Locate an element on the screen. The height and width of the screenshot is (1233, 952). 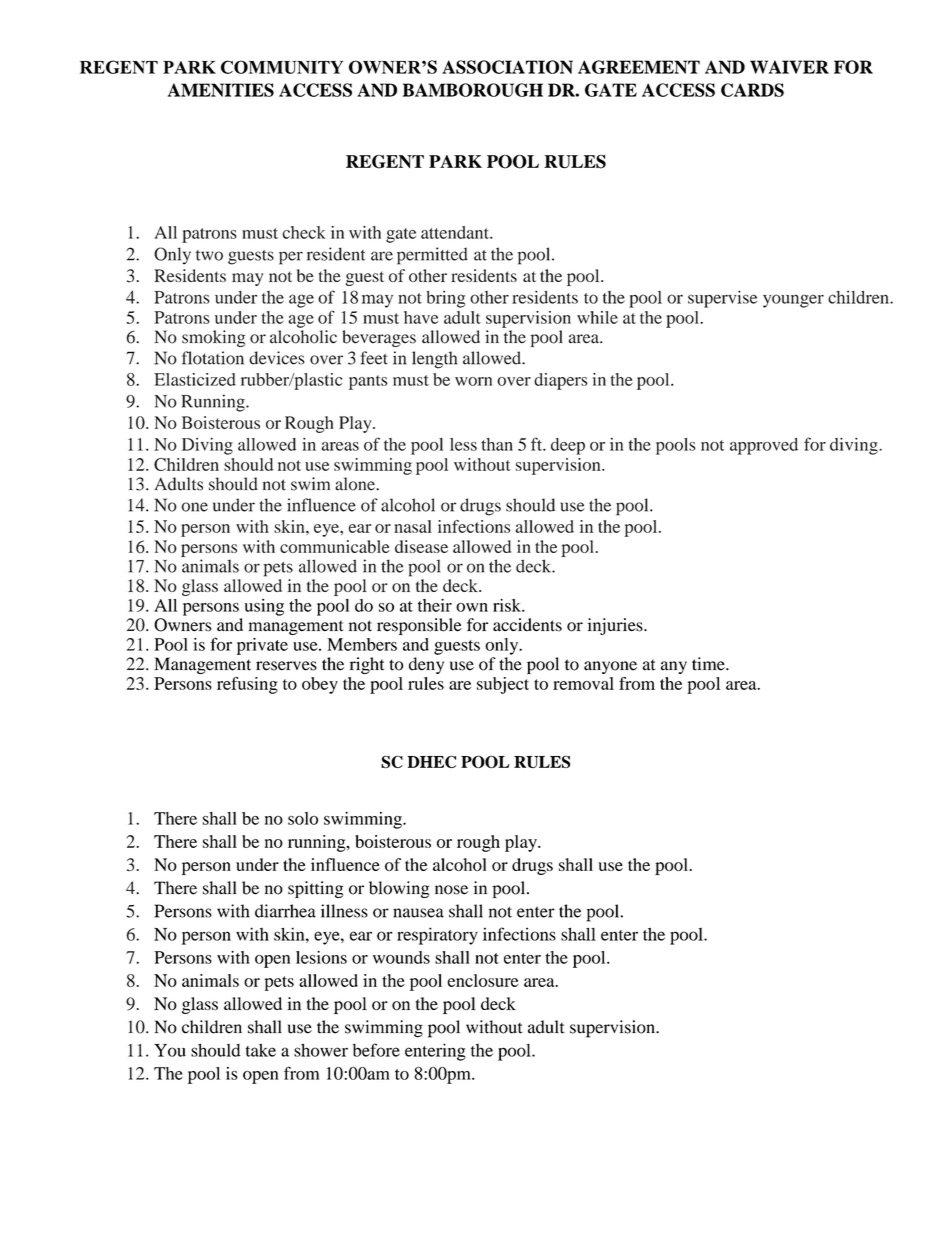
ASSOCIATION is located at coordinates (507, 67).
